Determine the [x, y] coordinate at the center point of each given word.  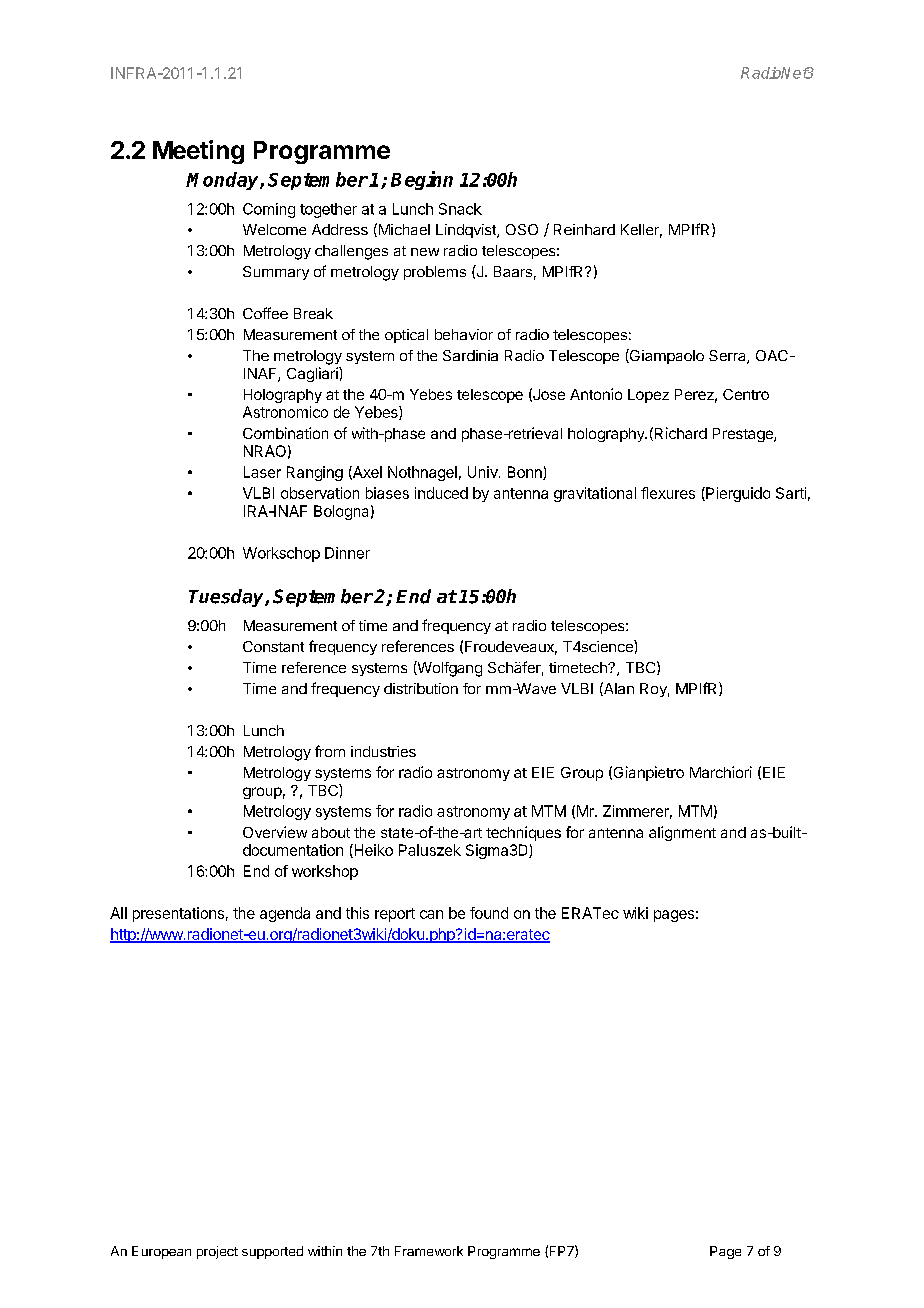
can [431, 914]
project [217, 1252]
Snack [460, 209]
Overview [275, 832]
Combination [285, 433]
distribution [421, 688]
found [489, 913]
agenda [285, 914]
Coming [269, 210]
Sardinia [470, 355]
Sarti [791, 493]
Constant [273, 646]
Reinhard [584, 229]
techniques [523, 833]
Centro [746, 394]
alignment [682, 833]
